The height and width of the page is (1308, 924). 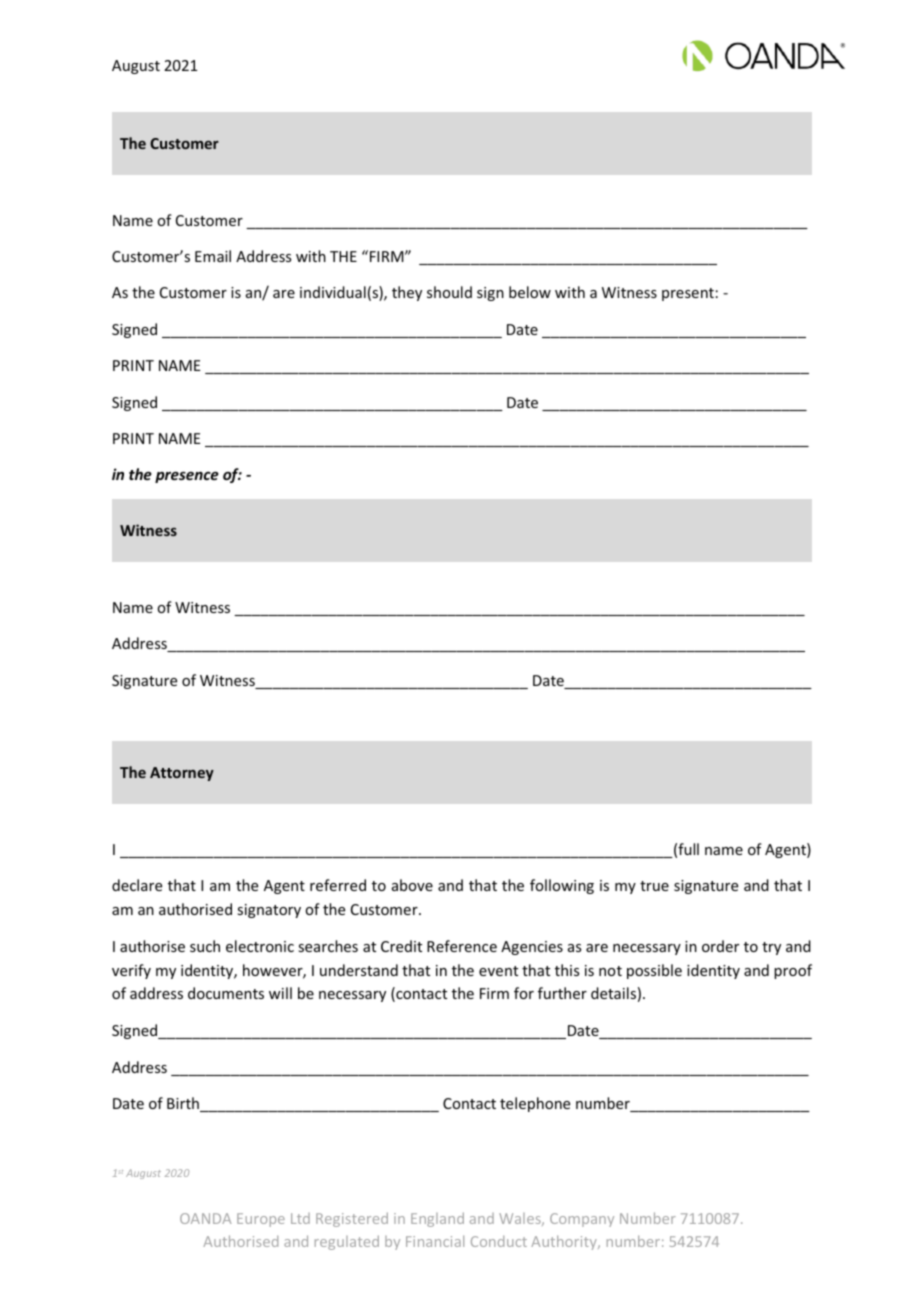 What do you see at coordinates (437, 1219) in the page?
I see `England` at bounding box center [437, 1219].
